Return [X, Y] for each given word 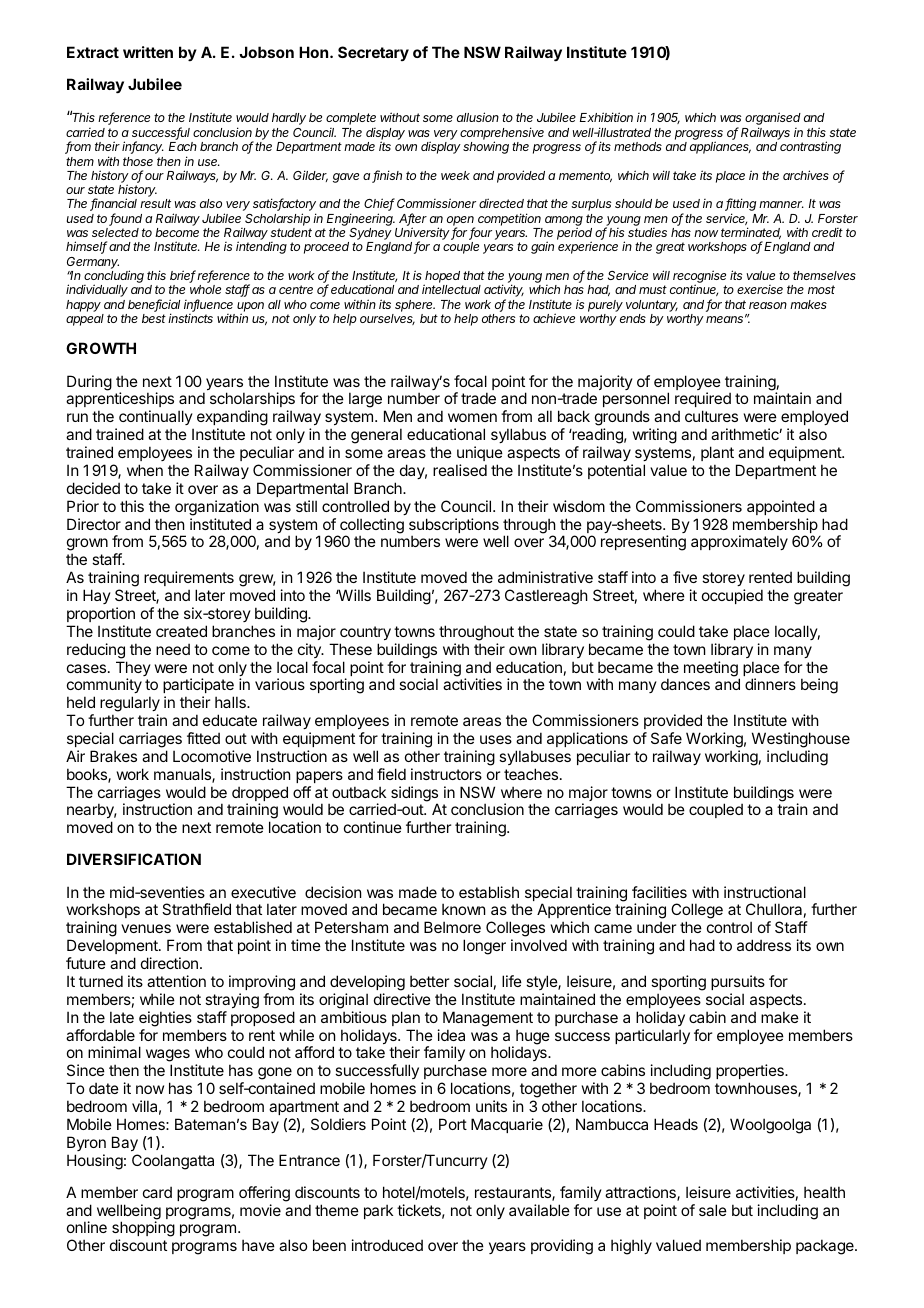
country [365, 633]
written [148, 52]
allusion [478, 117]
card [157, 1192]
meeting [712, 670]
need [173, 649]
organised [773, 120]
